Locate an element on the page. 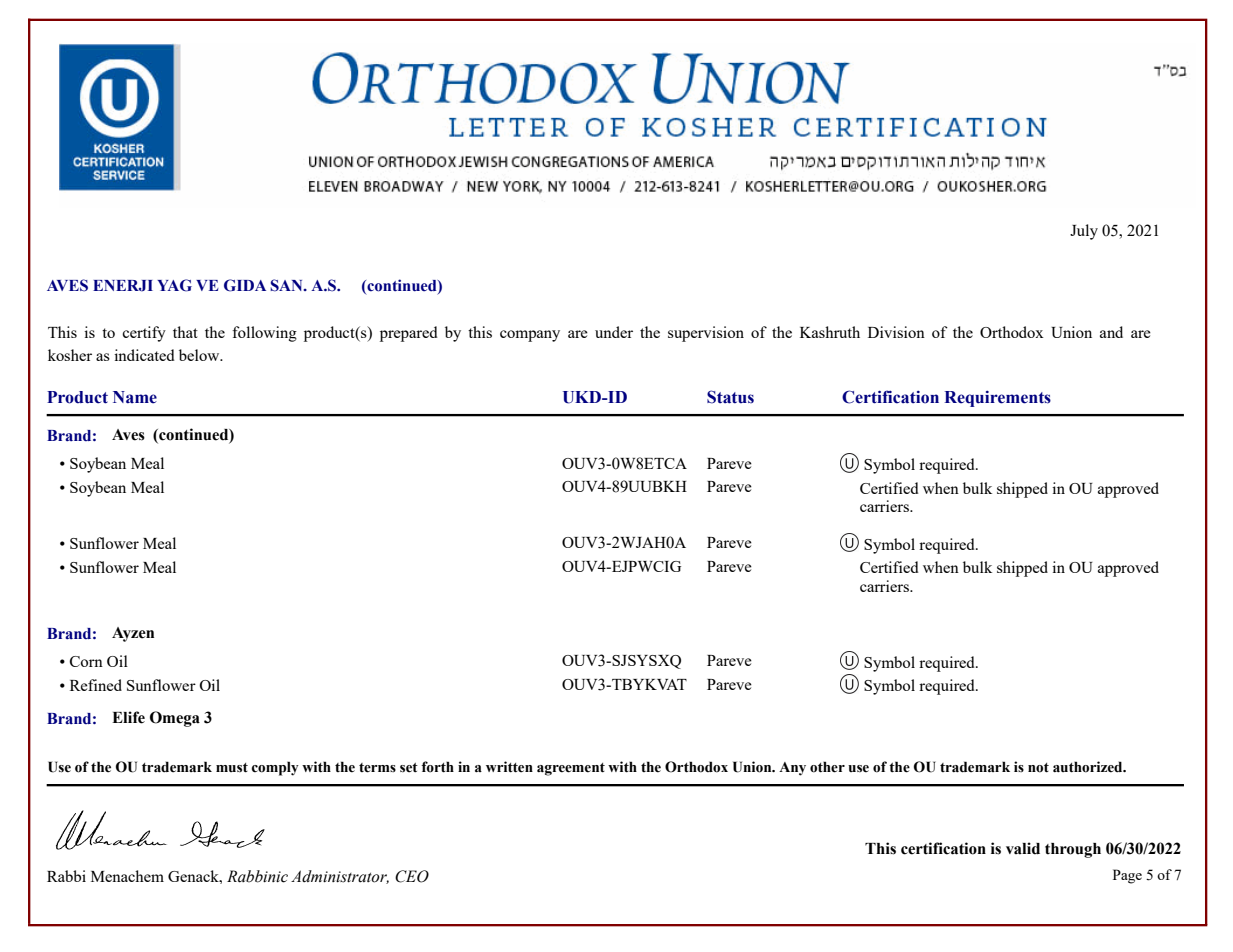  CEO is located at coordinates (412, 876).
